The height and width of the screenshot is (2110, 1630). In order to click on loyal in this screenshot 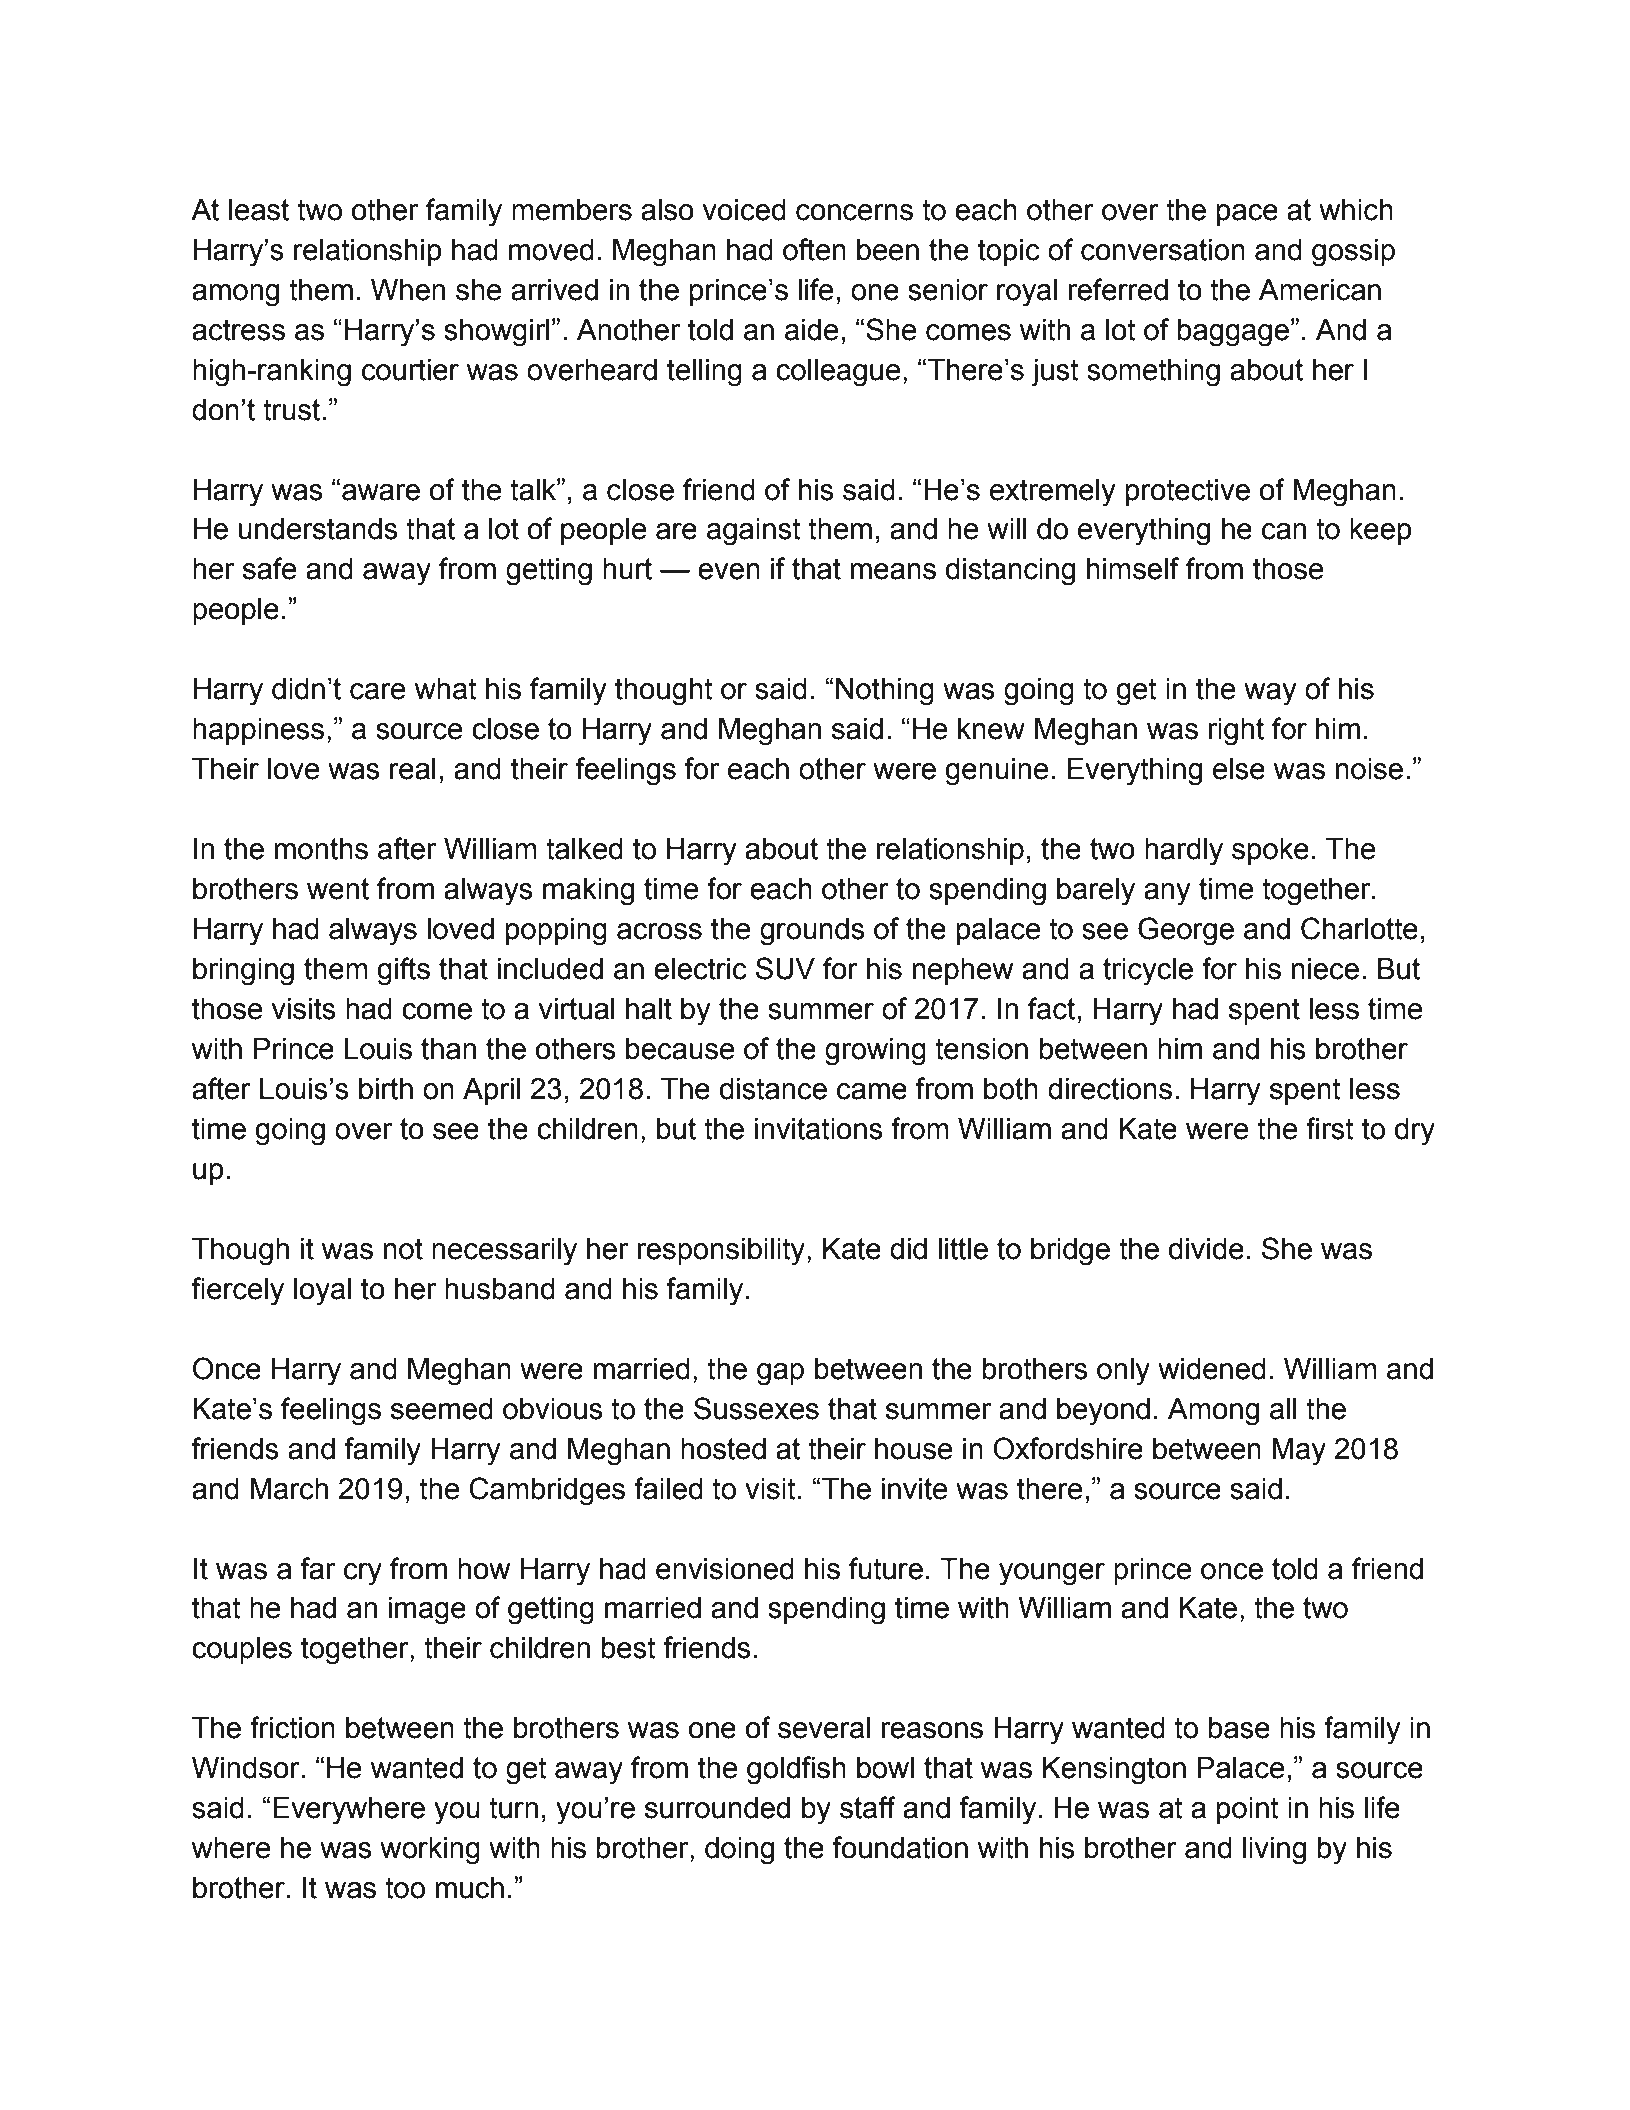, I will do `click(322, 1292)`.
